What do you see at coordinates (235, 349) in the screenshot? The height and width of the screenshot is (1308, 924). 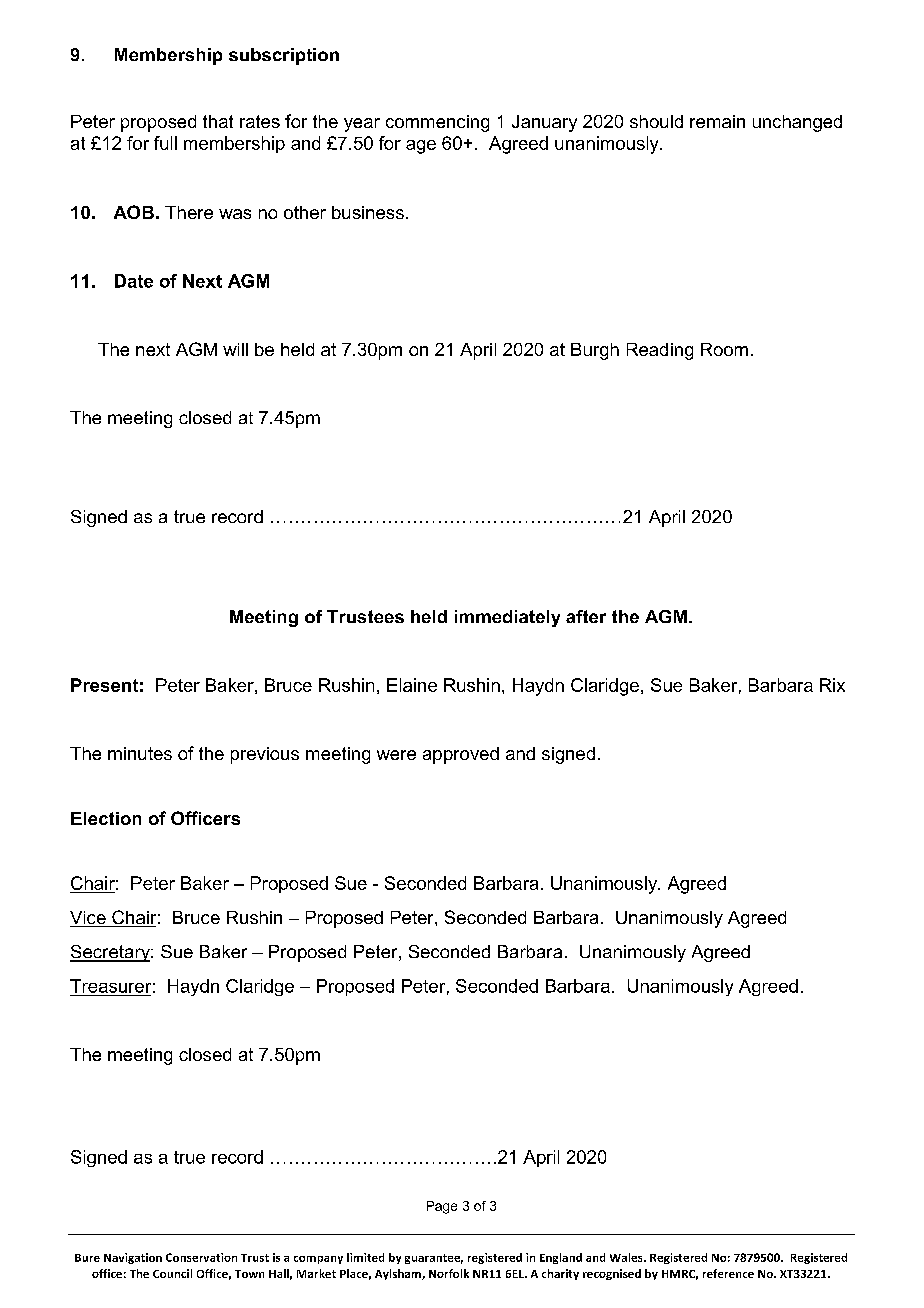 I see `will` at bounding box center [235, 349].
